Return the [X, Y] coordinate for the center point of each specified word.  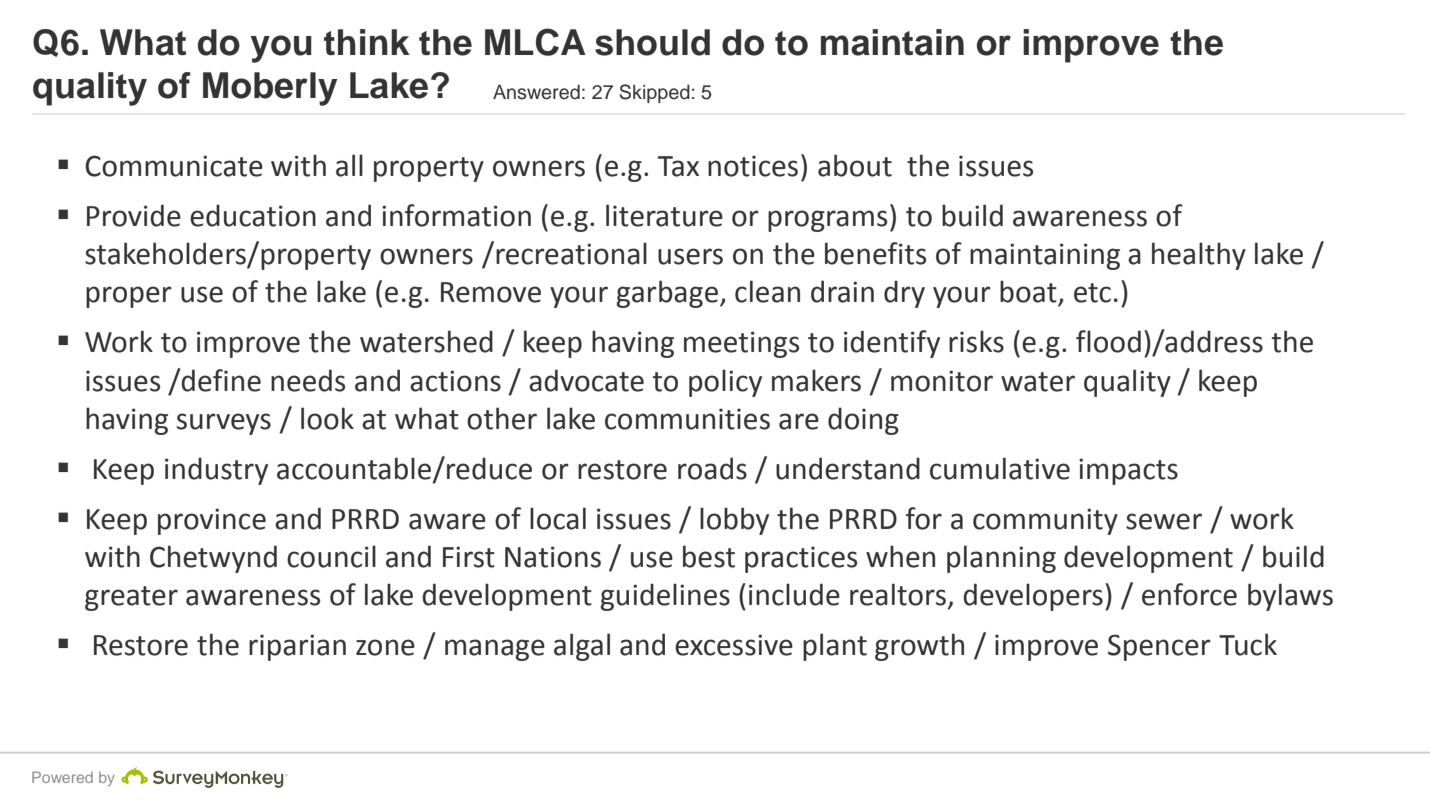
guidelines [665, 597]
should [652, 42]
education [253, 215]
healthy [1199, 256]
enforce [1189, 594]
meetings [741, 344]
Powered [62, 777]
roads [712, 468]
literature [664, 215]
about [855, 165]
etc [1092, 293]
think [367, 42]
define [220, 380]
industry [216, 471]
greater [131, 598]
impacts [1128, 471]
